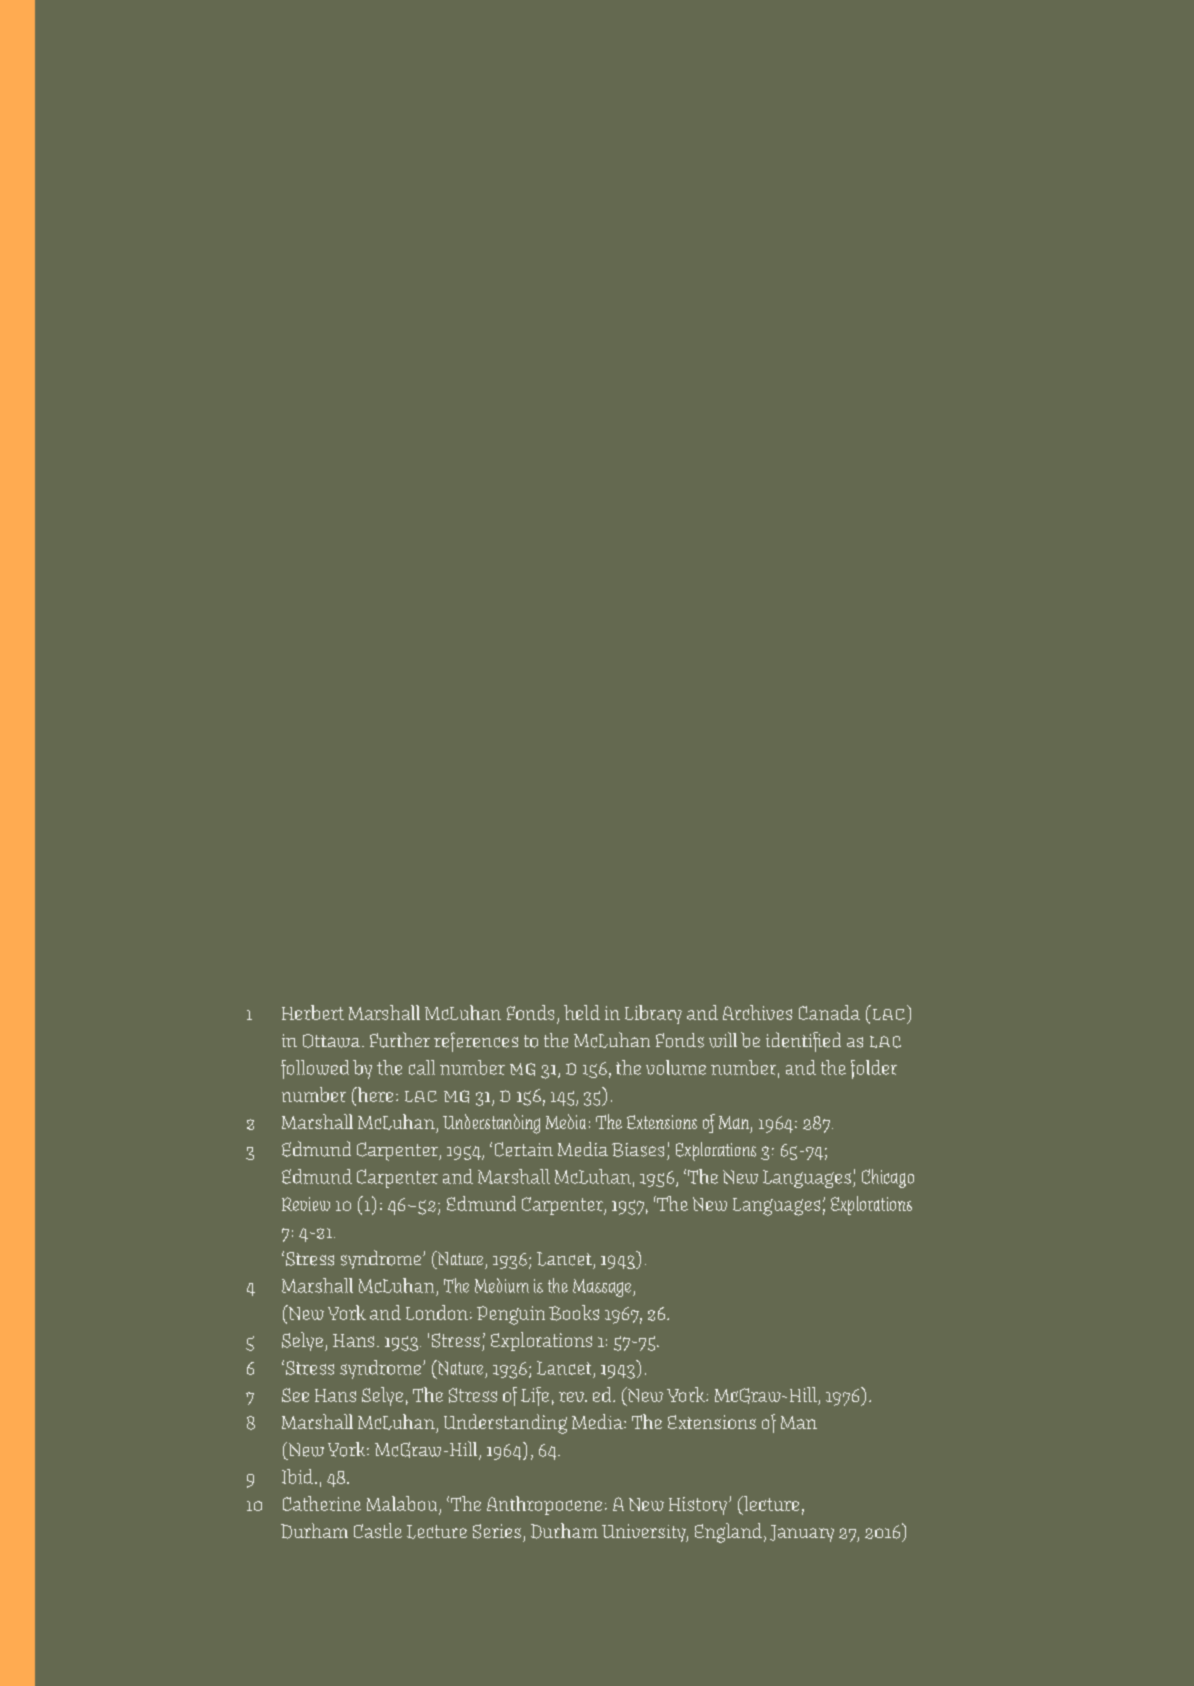  I want to click on Further, so click(400, 1040).
